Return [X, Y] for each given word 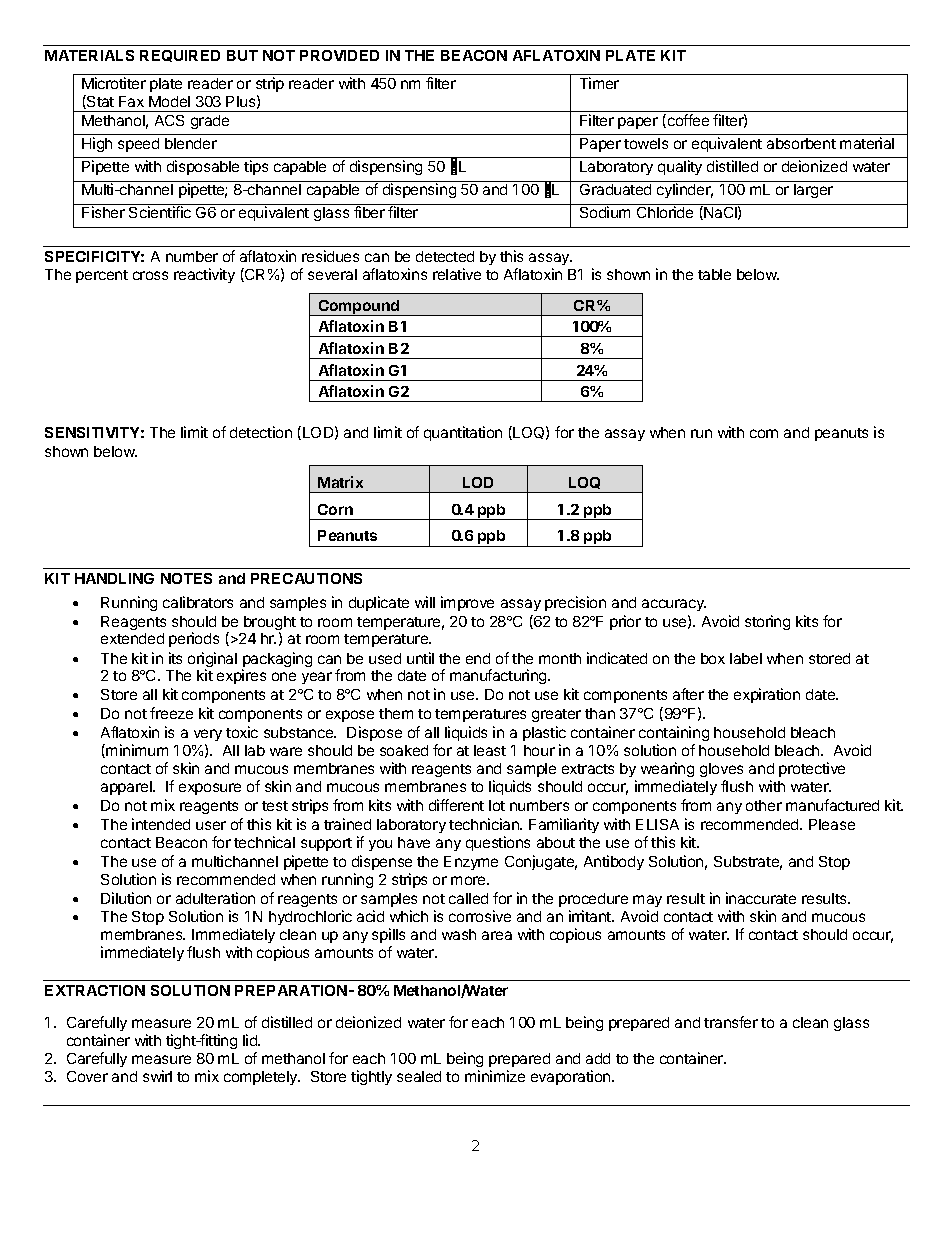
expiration [767, 695]
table [714, 274]
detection [261, 432]
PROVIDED [339, 55]
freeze [171, 713]
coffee [687, 121]
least [490, 750]
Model [169, 101]
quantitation [463, 433]
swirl [157, 1076]
